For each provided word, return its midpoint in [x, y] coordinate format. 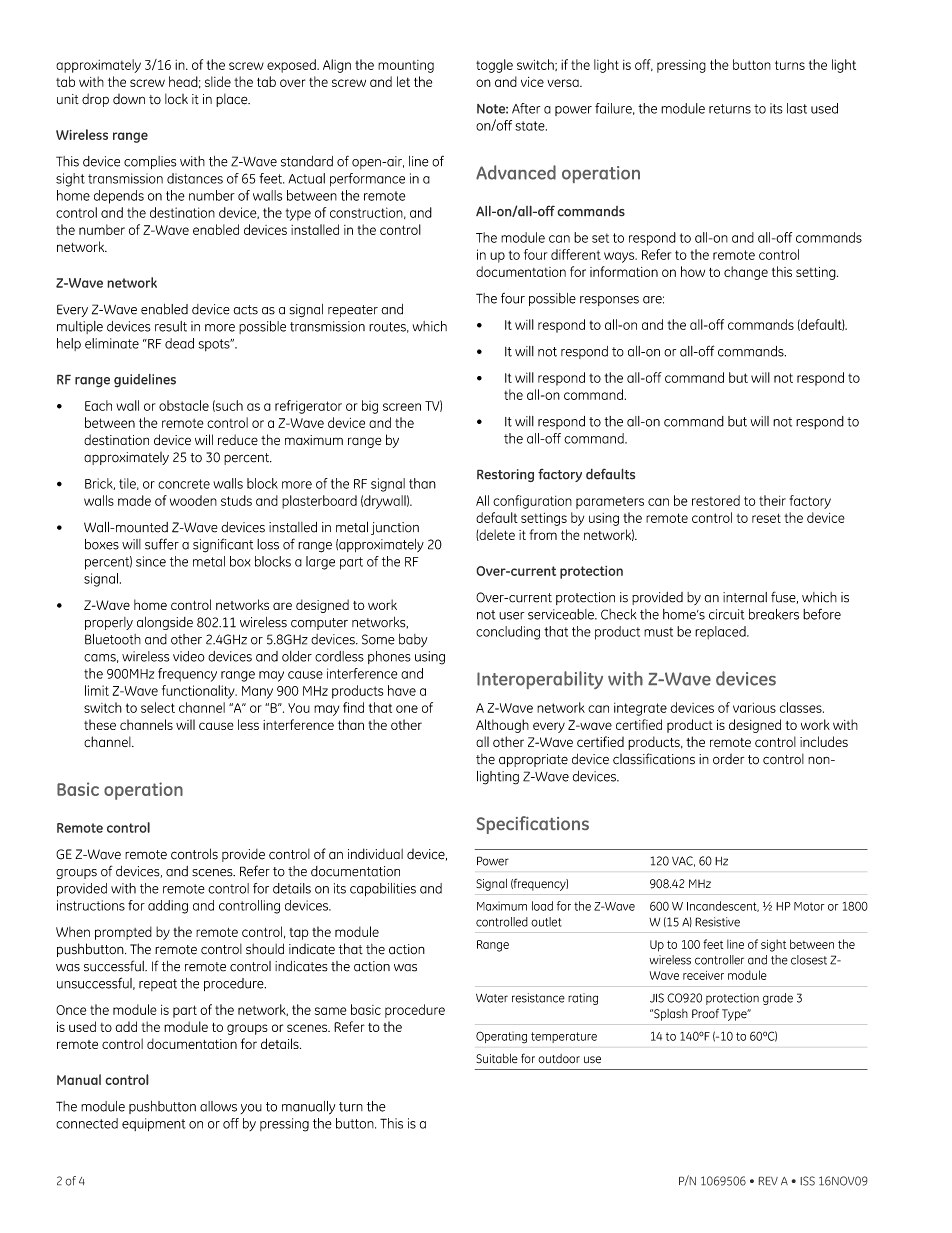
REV [768, 1181]
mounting [406, 66]
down [129, 99]
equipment [154, 1124]
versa [564, 83]
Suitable [497, 1059]
